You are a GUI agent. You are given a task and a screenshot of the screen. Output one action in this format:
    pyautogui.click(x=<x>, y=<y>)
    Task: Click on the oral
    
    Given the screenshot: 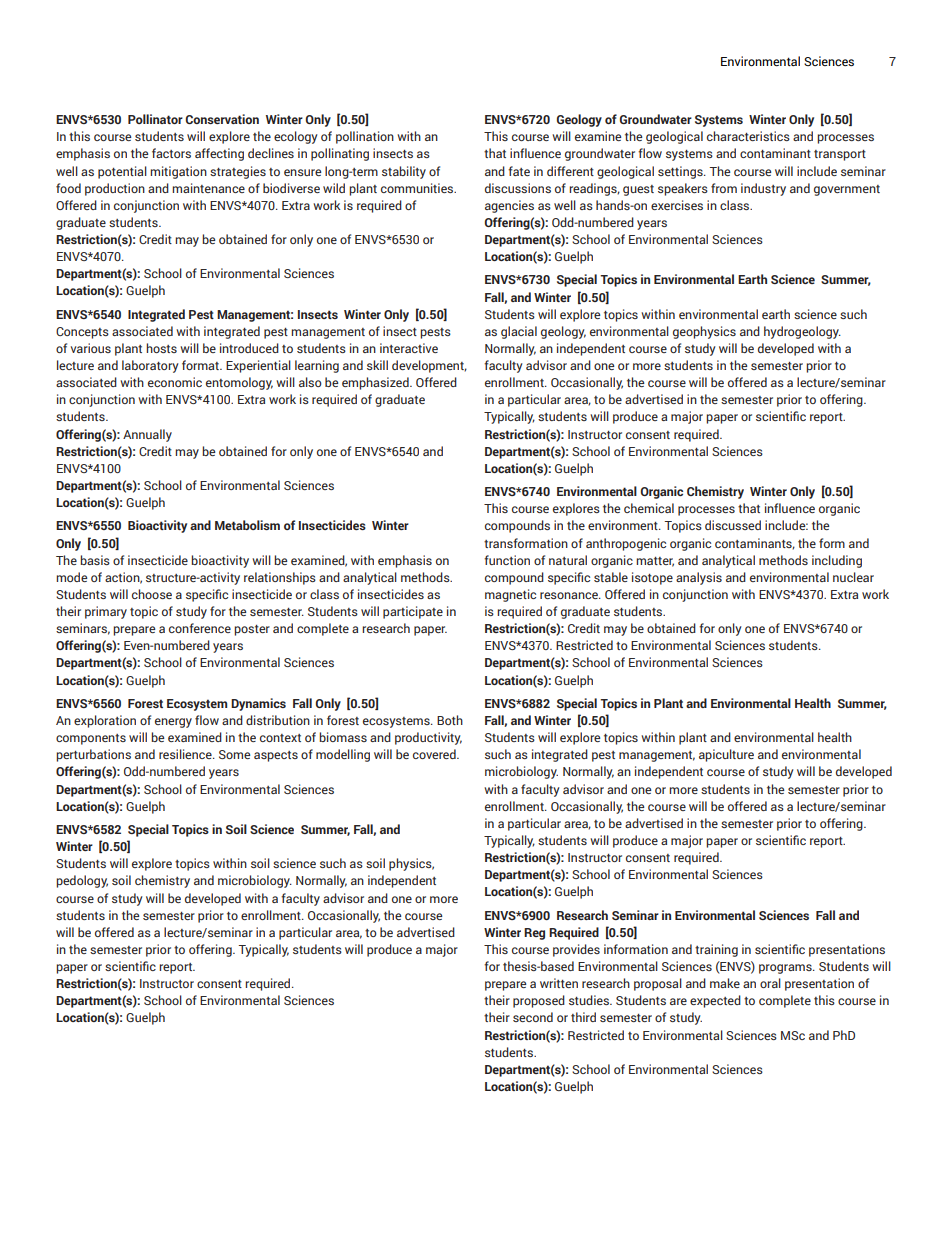 What is the action you would take?
    pyautogui.click(x=770, y=983)
